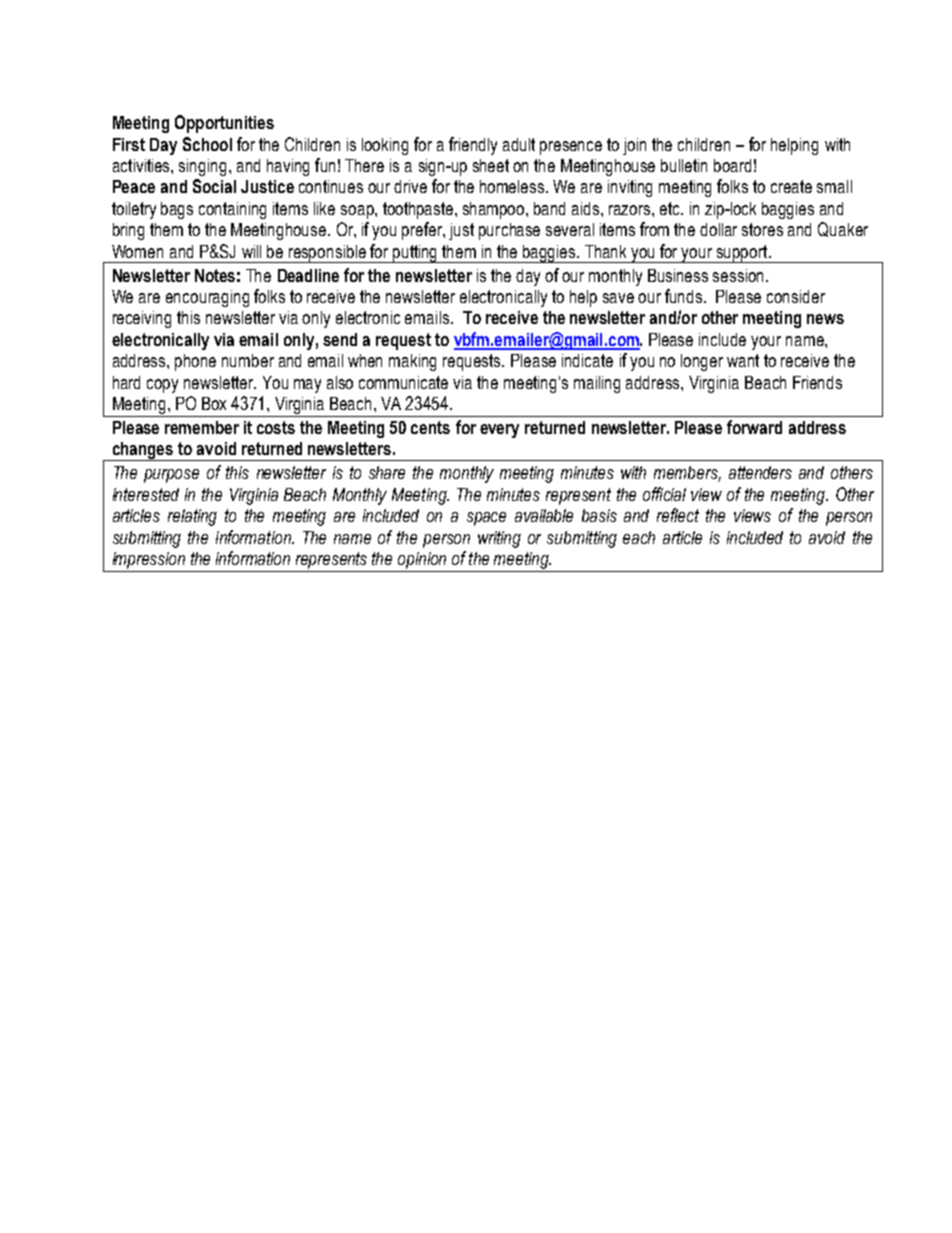 The height and width of the page is (1233, 952). What do you see at coordinates (412, 362) in the page?
I see `making` at bounding box center [412, 362].
